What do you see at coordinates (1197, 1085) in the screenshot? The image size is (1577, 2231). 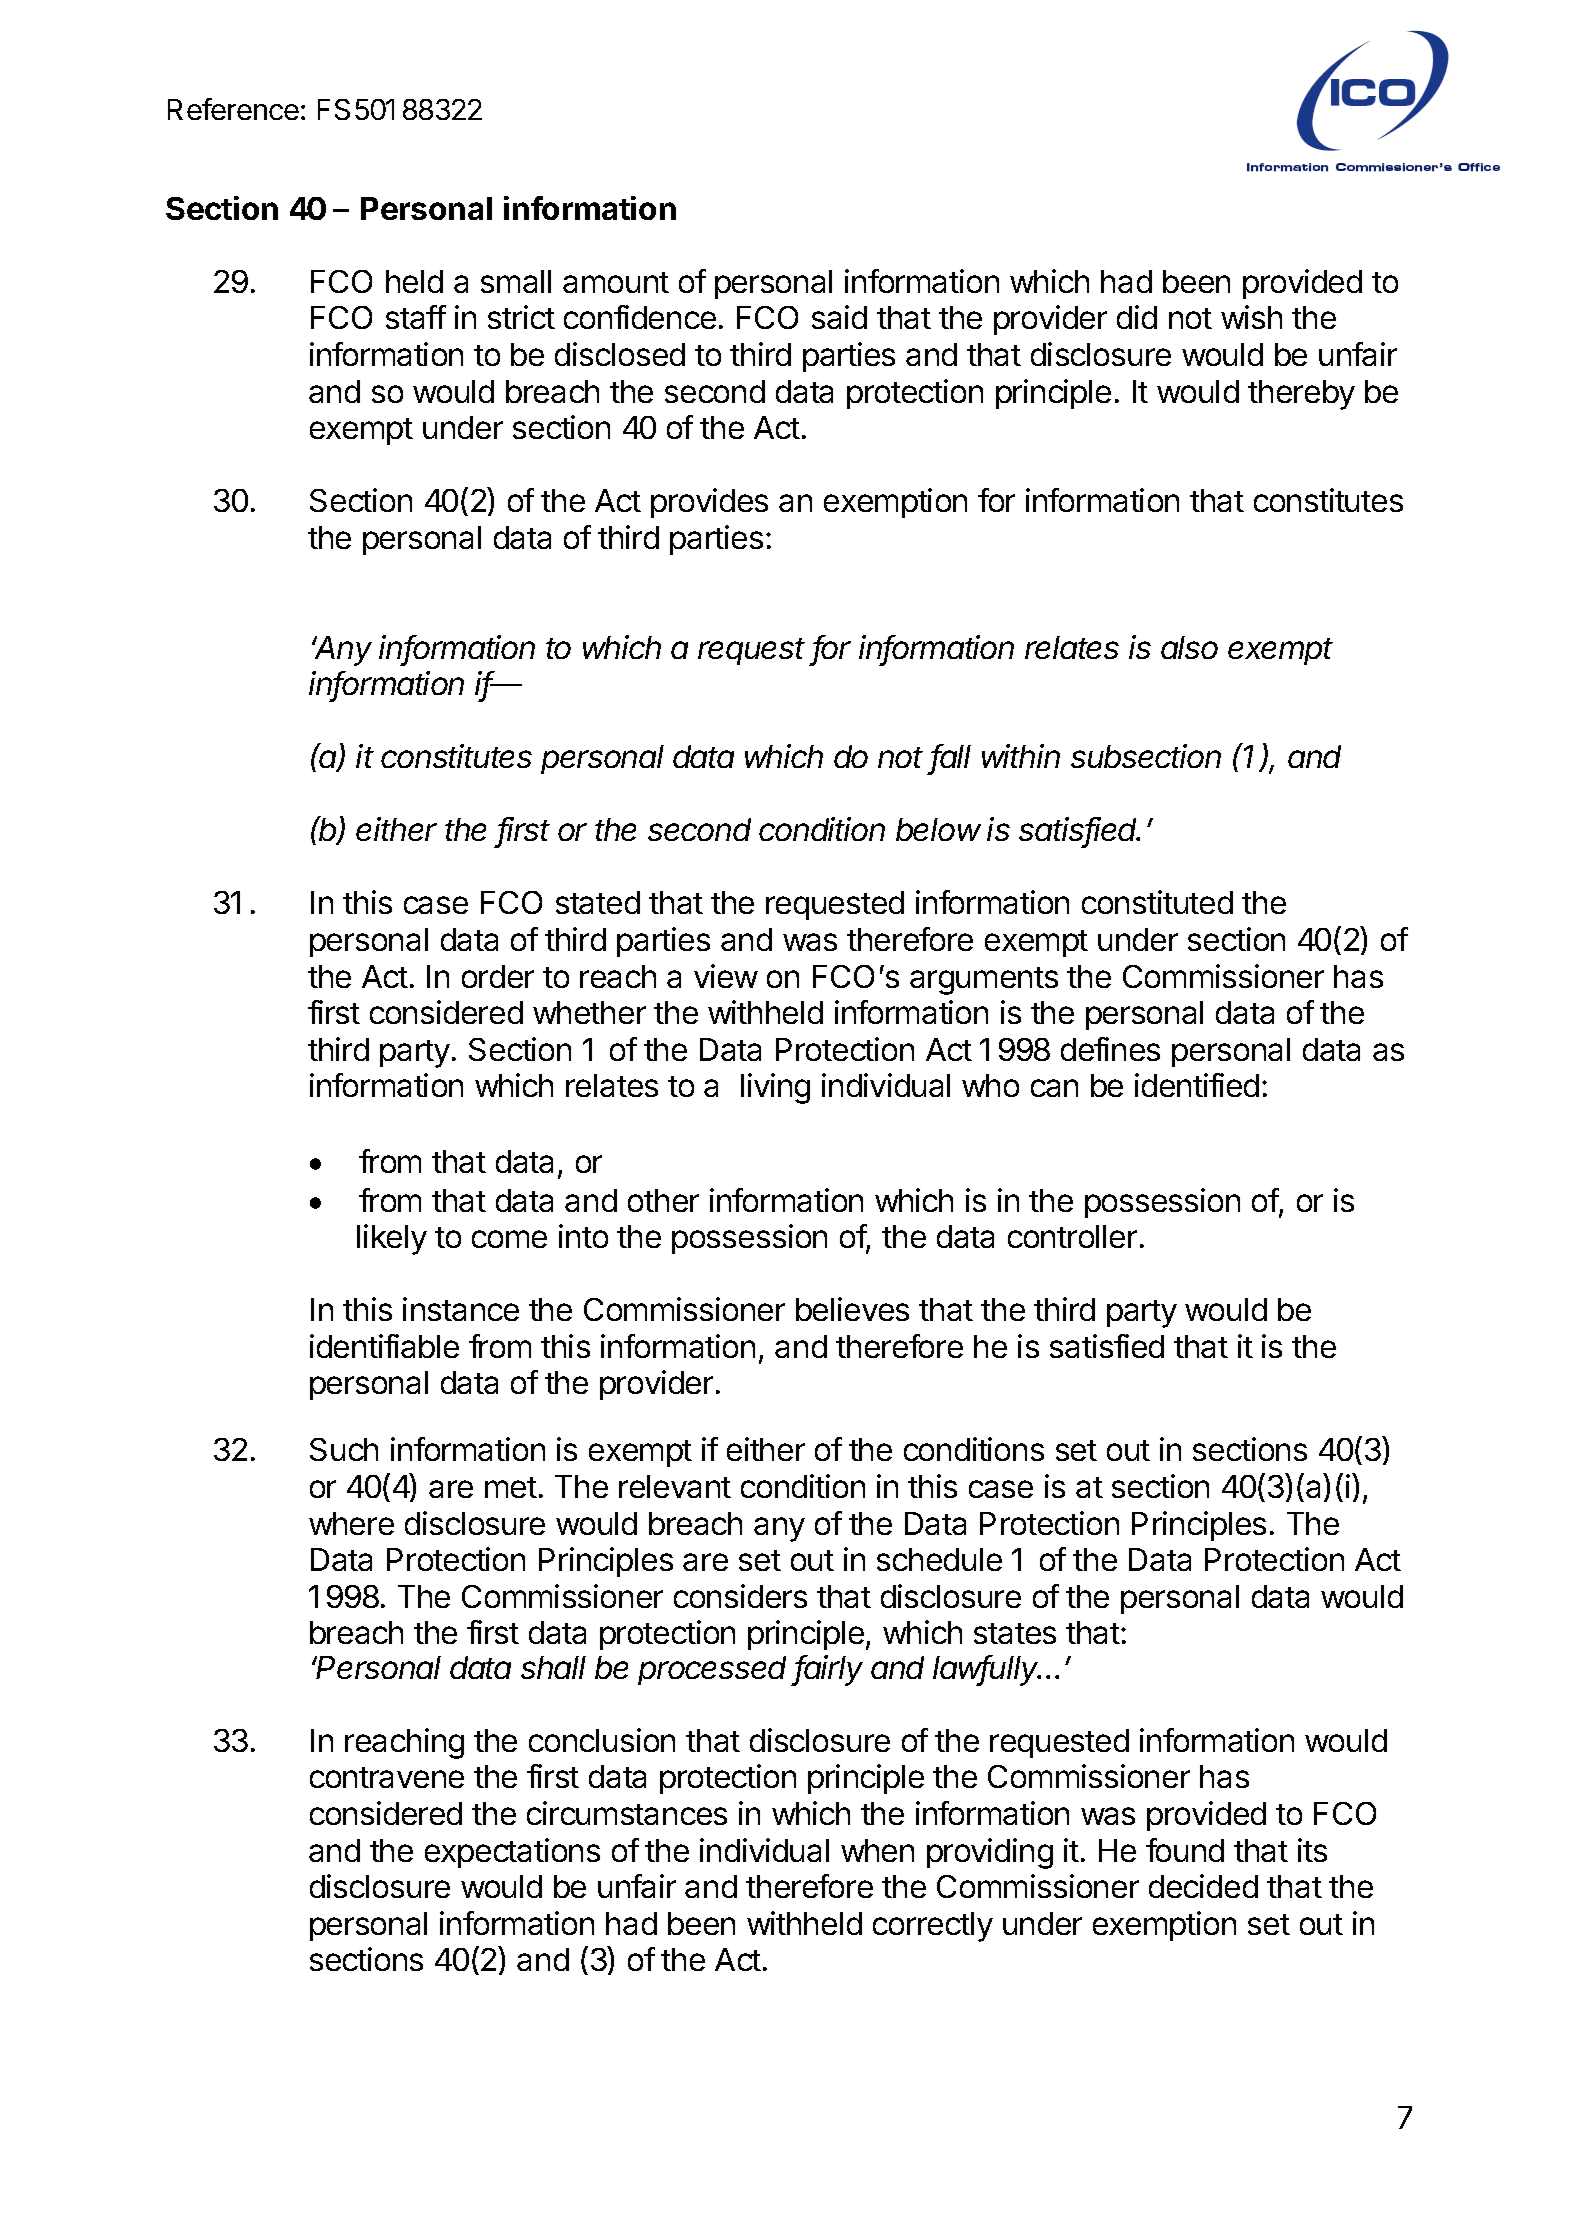 I see `identified` at bounding box center [1197, 1085].
